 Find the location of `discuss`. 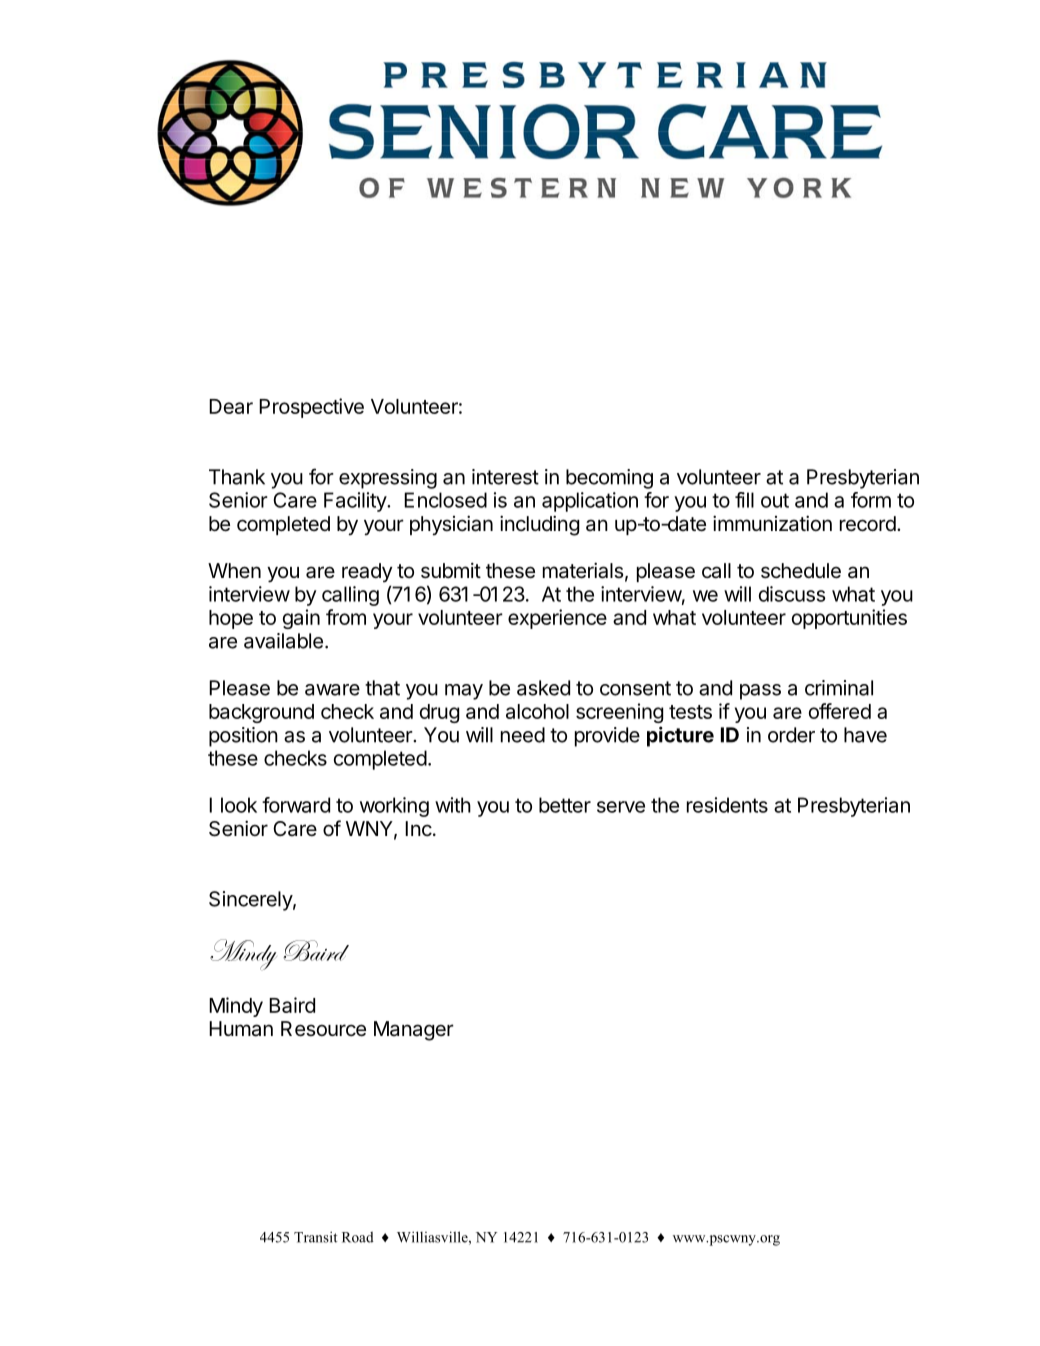

discuss is located at coordinates (792, 594).
